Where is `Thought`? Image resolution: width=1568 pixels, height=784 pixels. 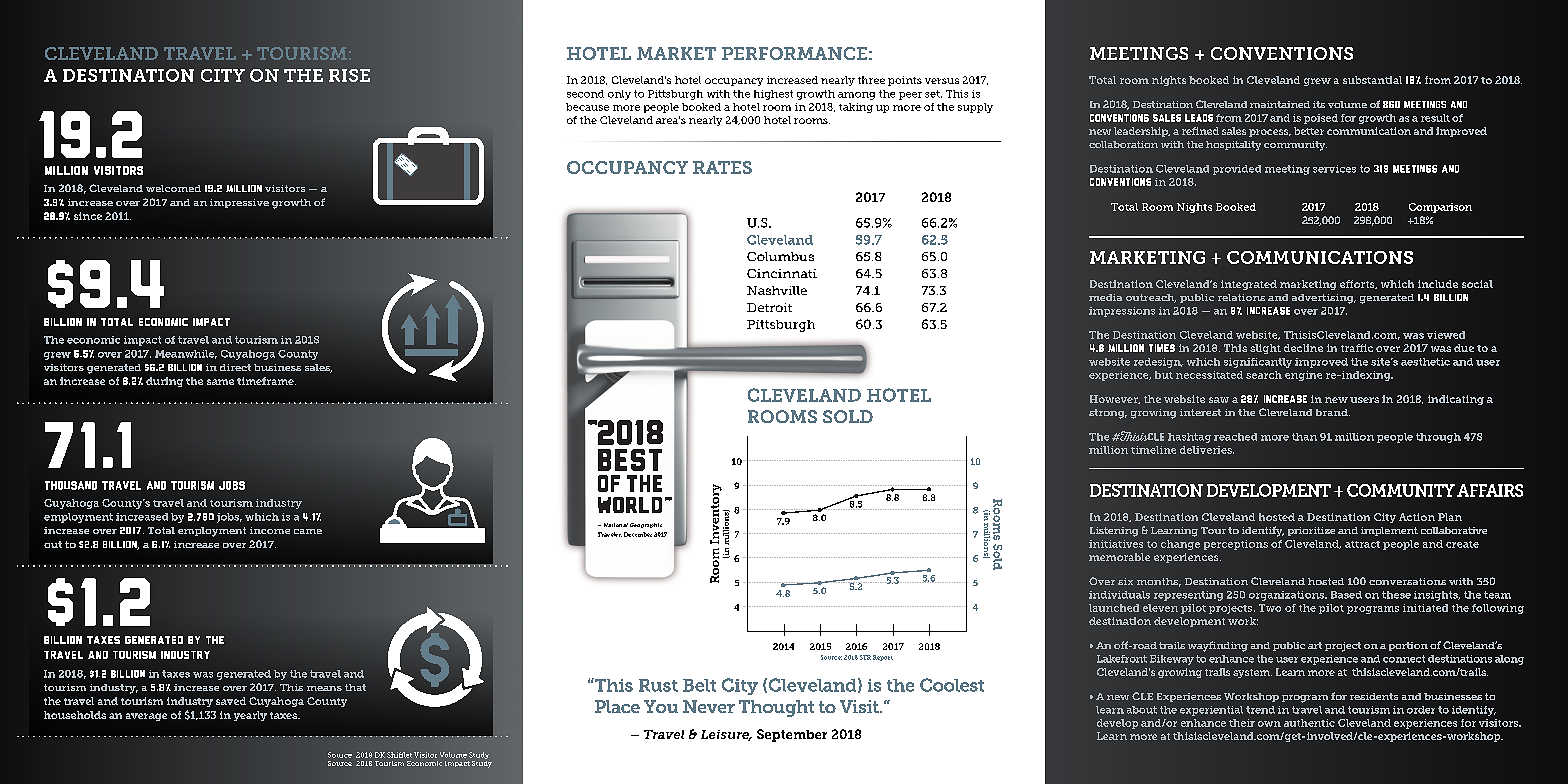 Thought is located at coordinates (776, 708).
